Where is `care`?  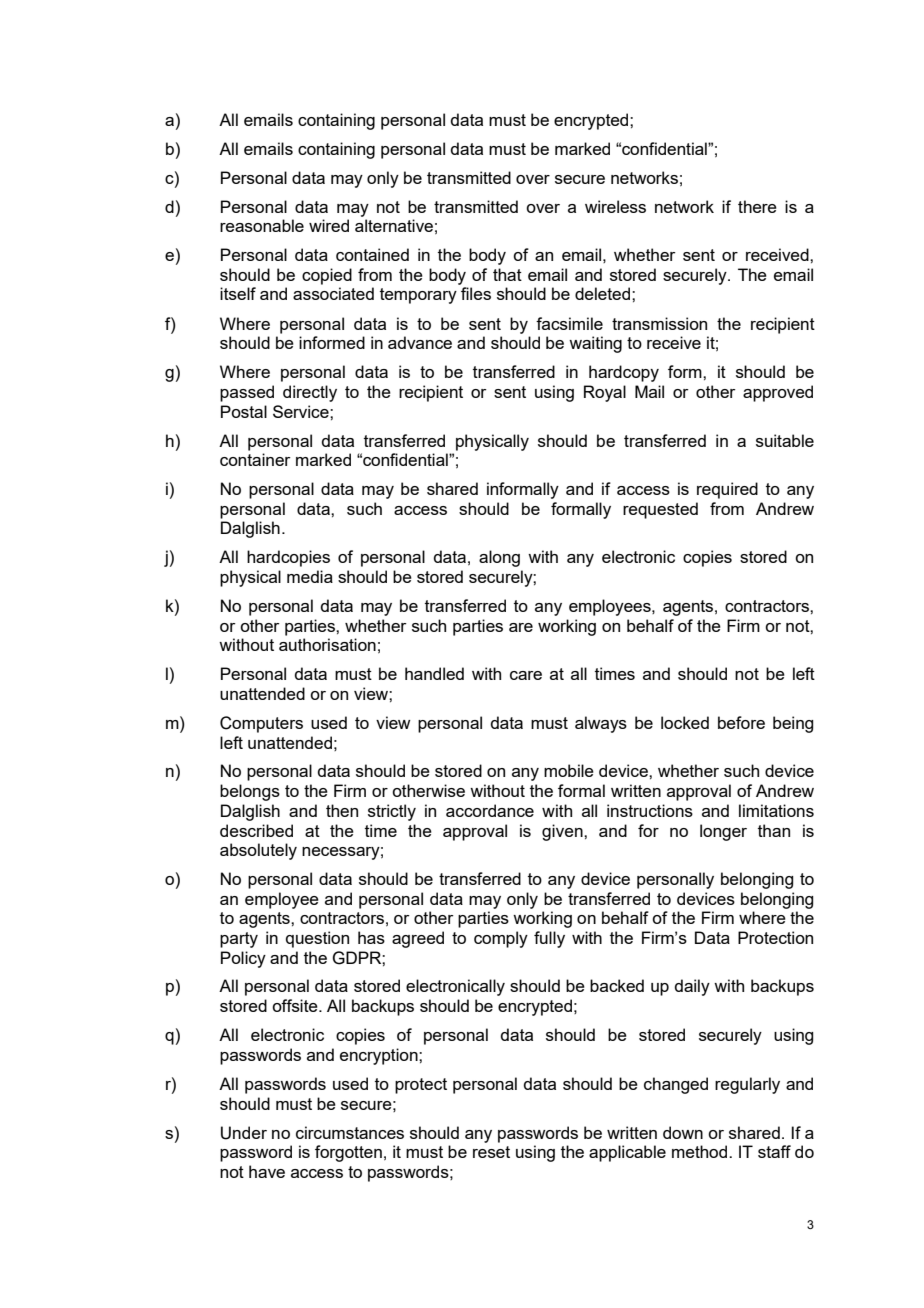
care is located at coordinates (526, 675).
